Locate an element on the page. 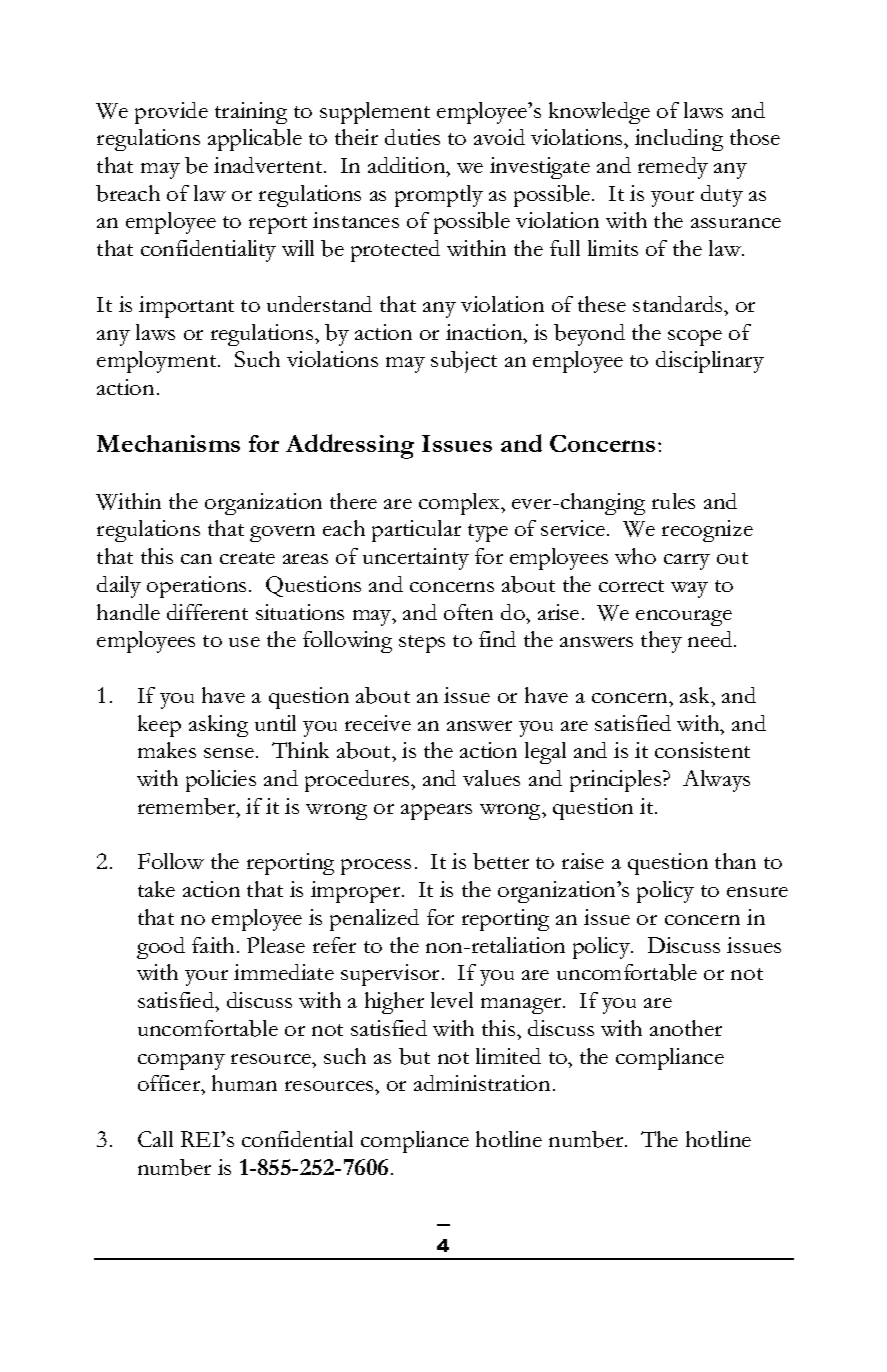 The width and height of the page is (887, 1372). particular is located at coordinates (416, 531).
